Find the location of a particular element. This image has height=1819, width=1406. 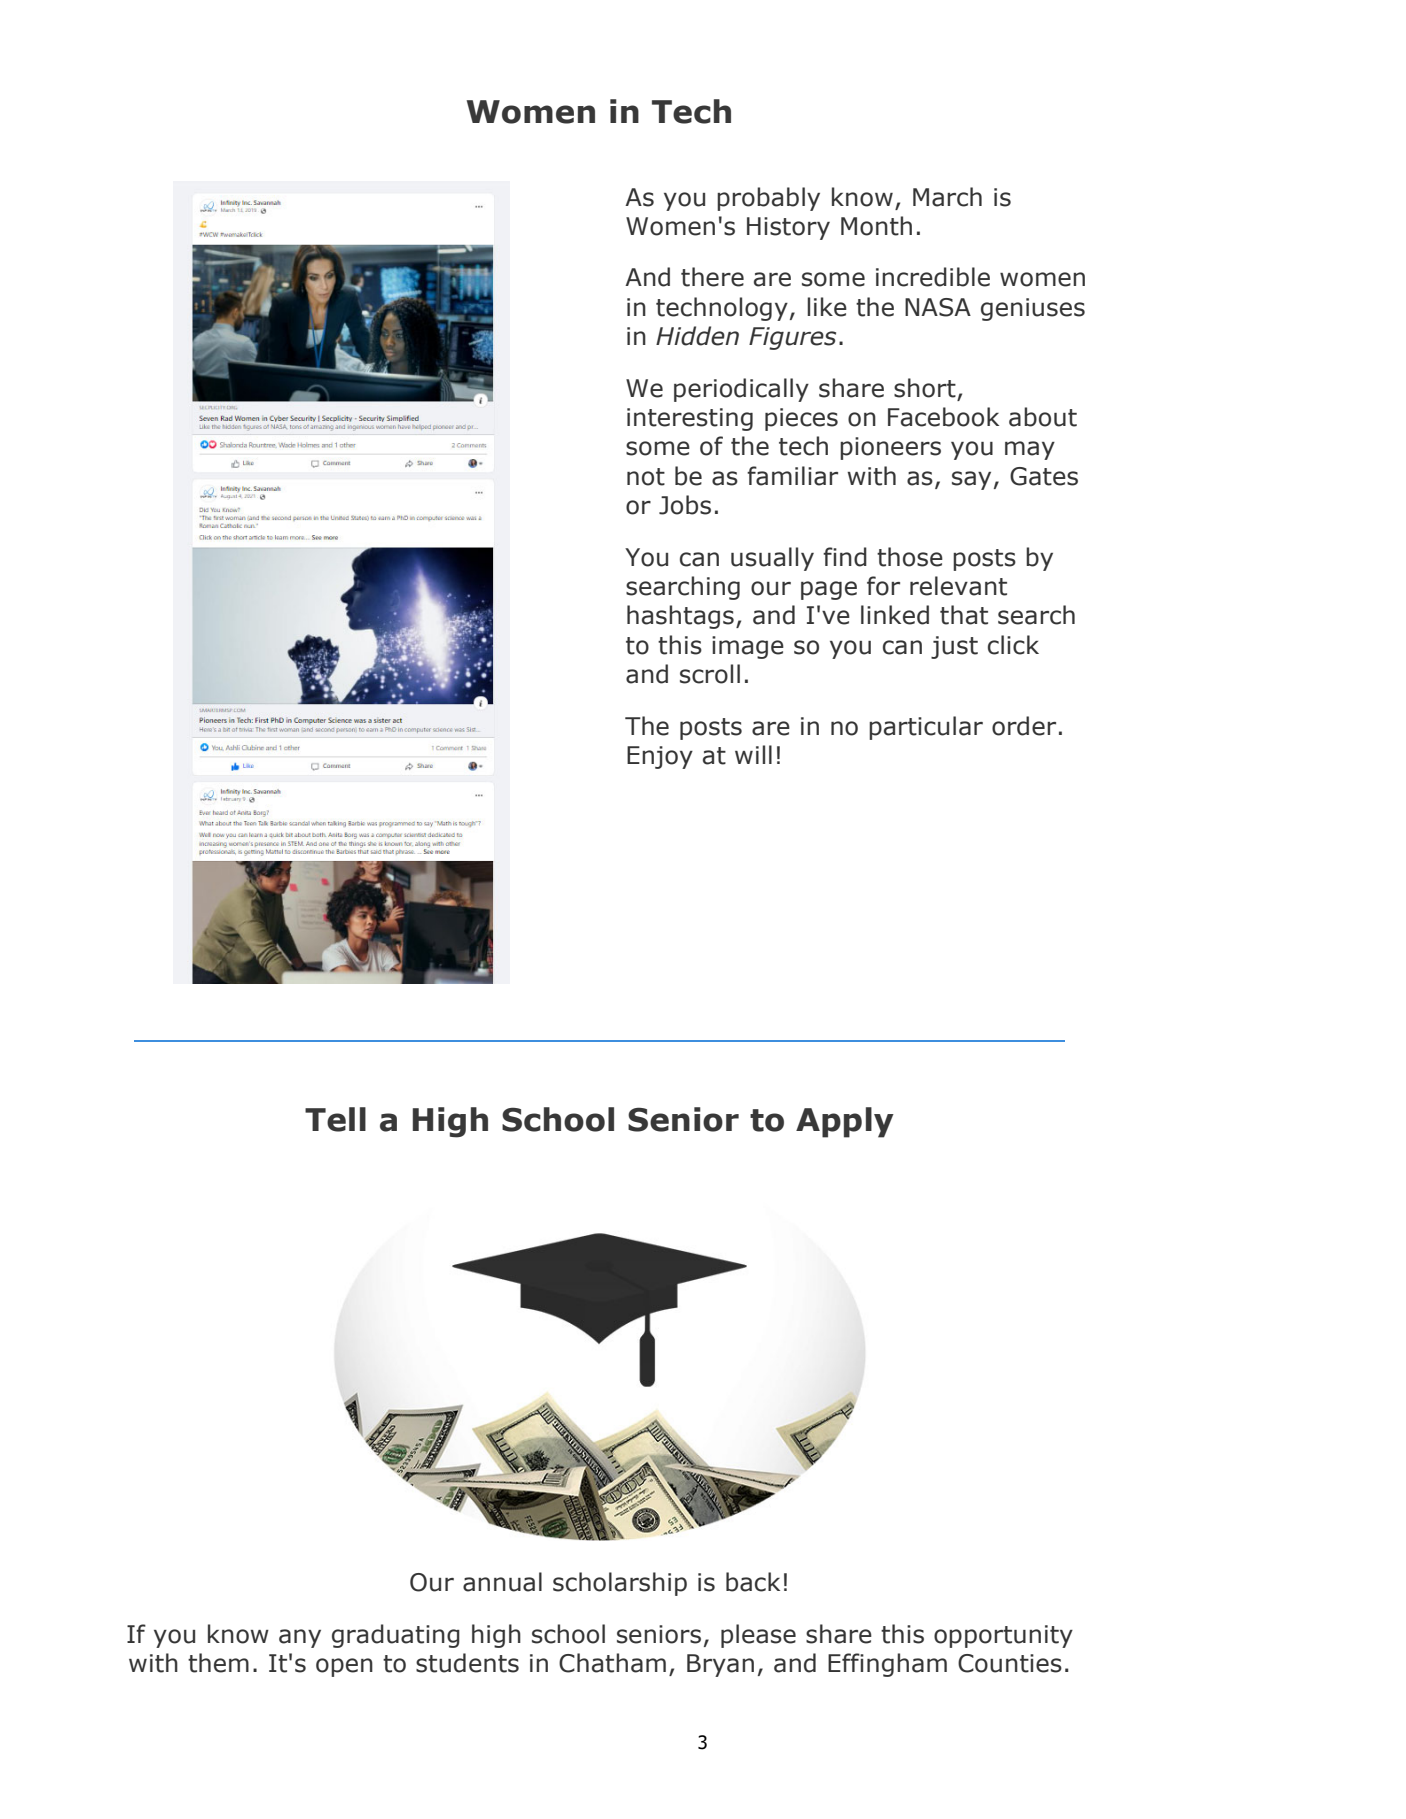

particular is located at coordinates (926, 728).
